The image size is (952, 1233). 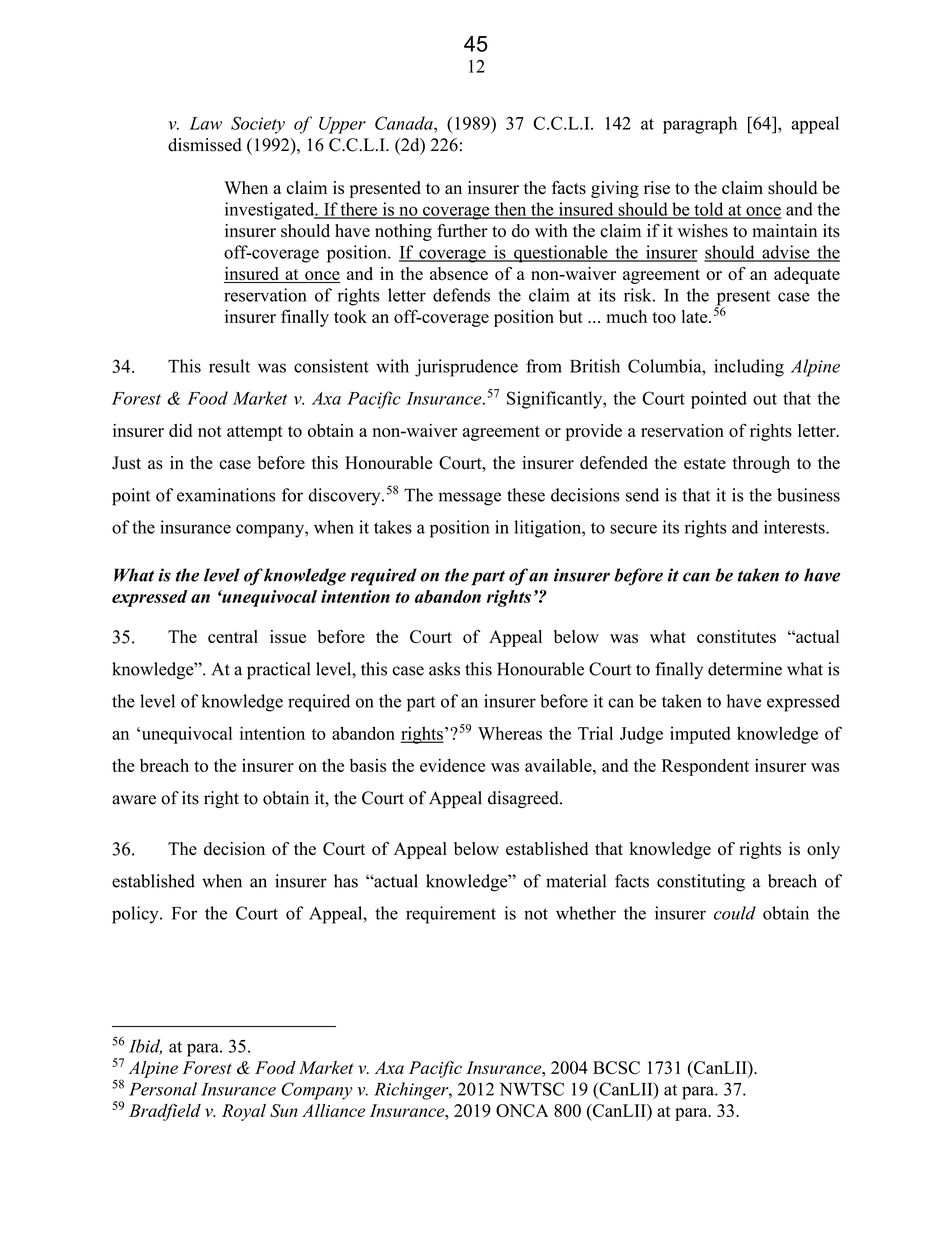 What do you see at coordinates (444, 669) in the screenshot?
I see `asks` at bounding box center [444, 669].
